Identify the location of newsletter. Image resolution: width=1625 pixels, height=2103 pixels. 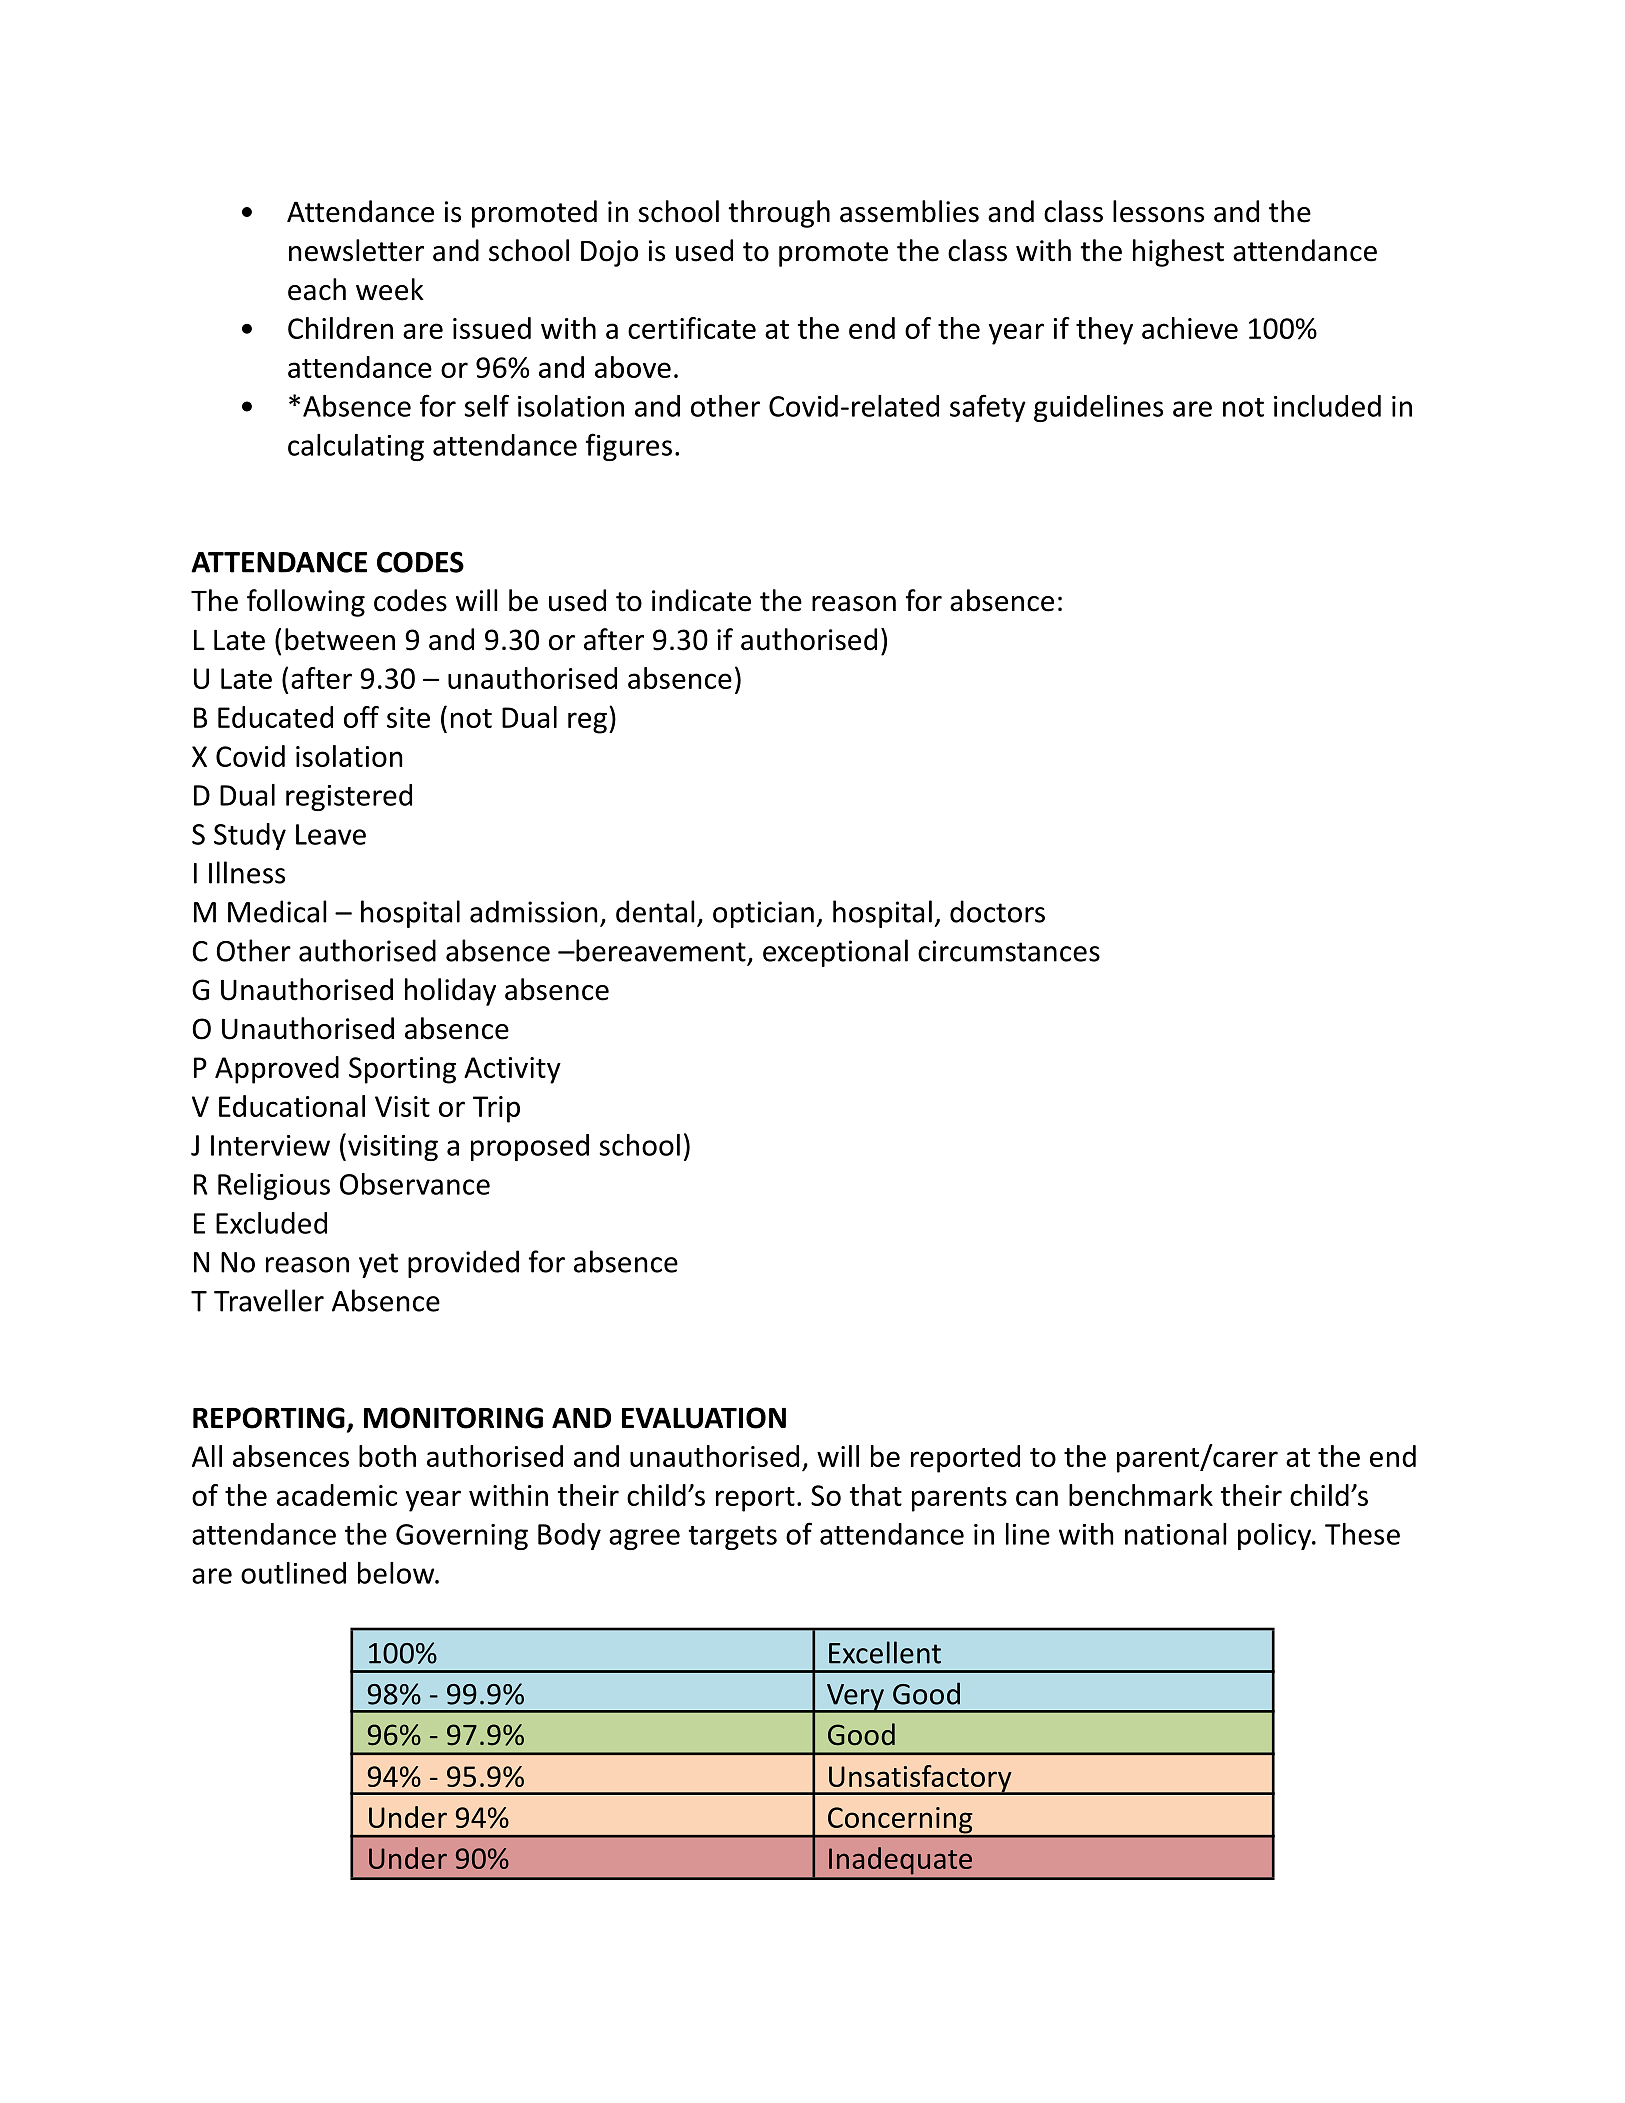
(356, 250).
